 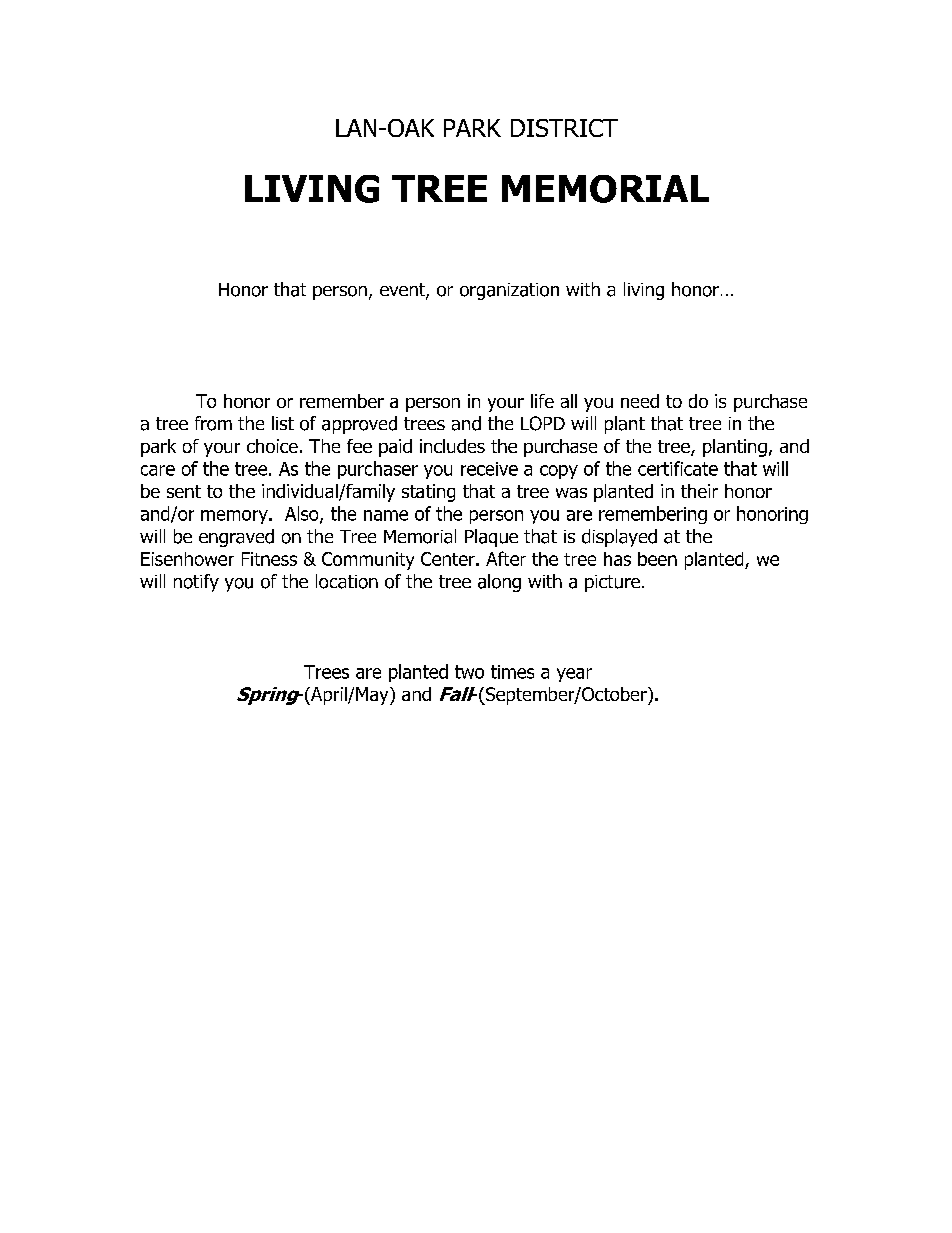 I want to click on from, so click(x=213, y=423).
